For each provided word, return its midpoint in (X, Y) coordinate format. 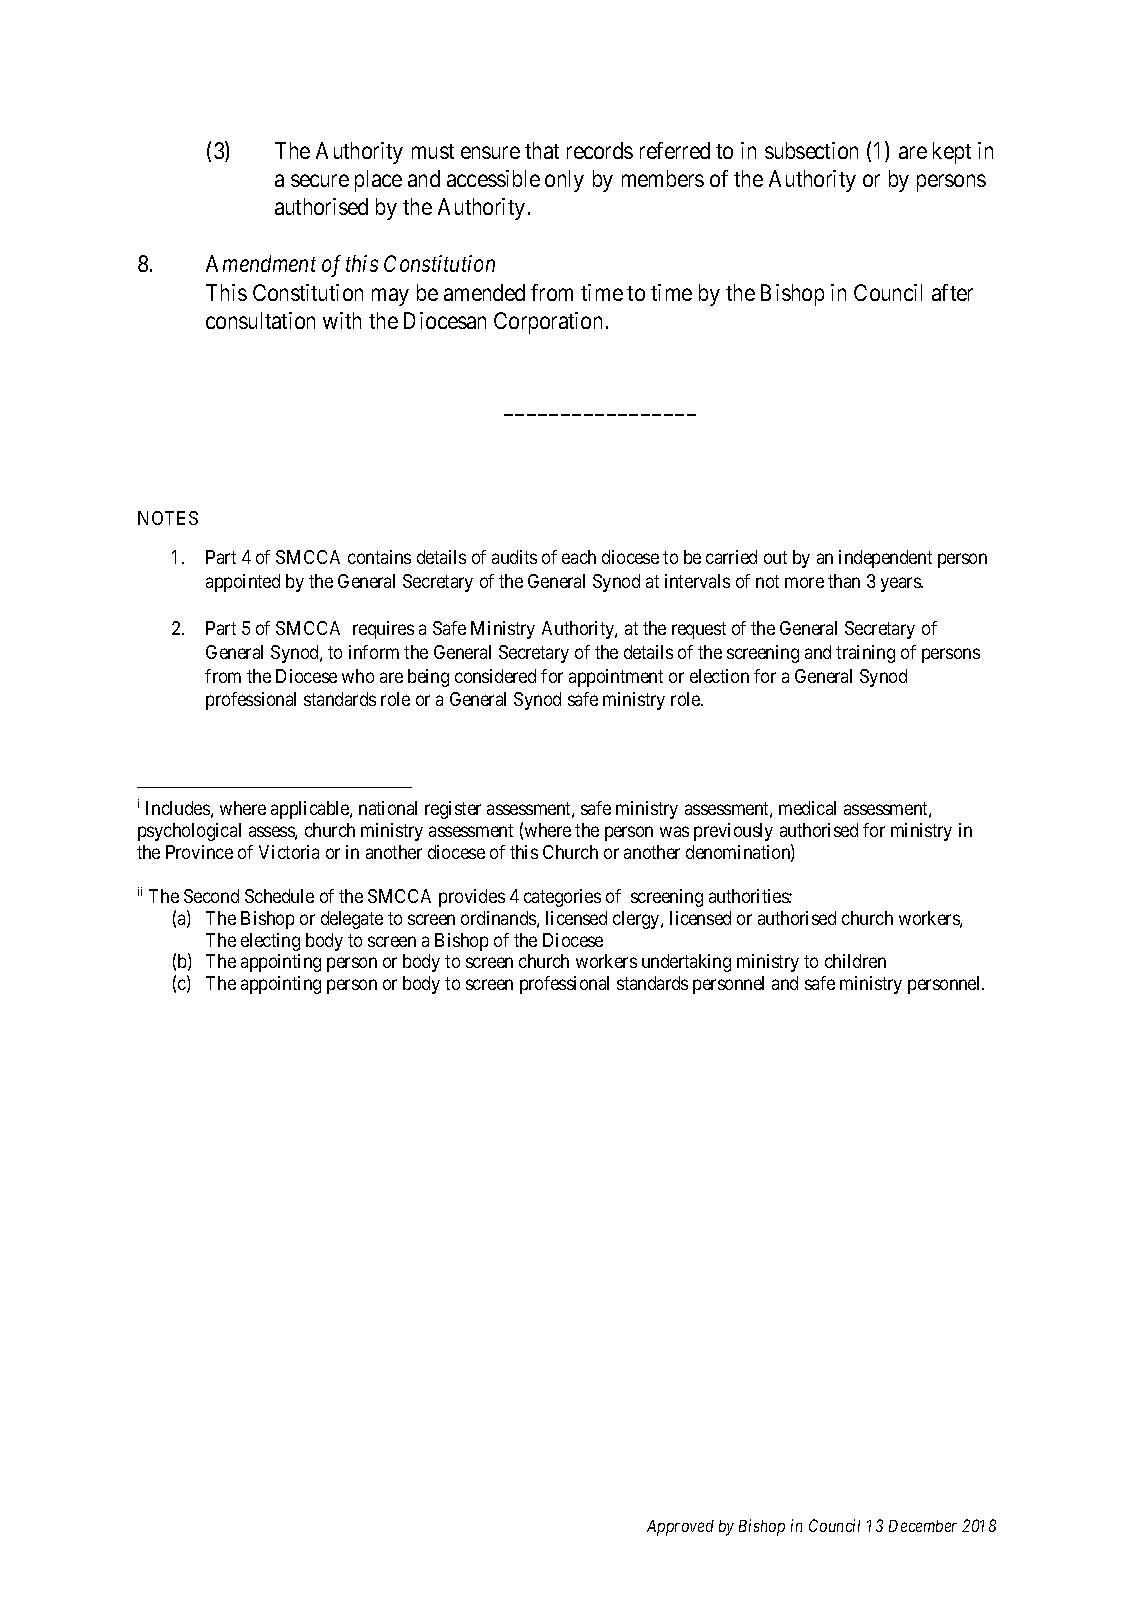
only (564, 181)
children (855, 961)
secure (320, 181)
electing (270, 942)
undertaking (686, 963)
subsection (811, 150)
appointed (243, 583)
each (579, 557)
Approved (680, 1528)
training (865, 654)
